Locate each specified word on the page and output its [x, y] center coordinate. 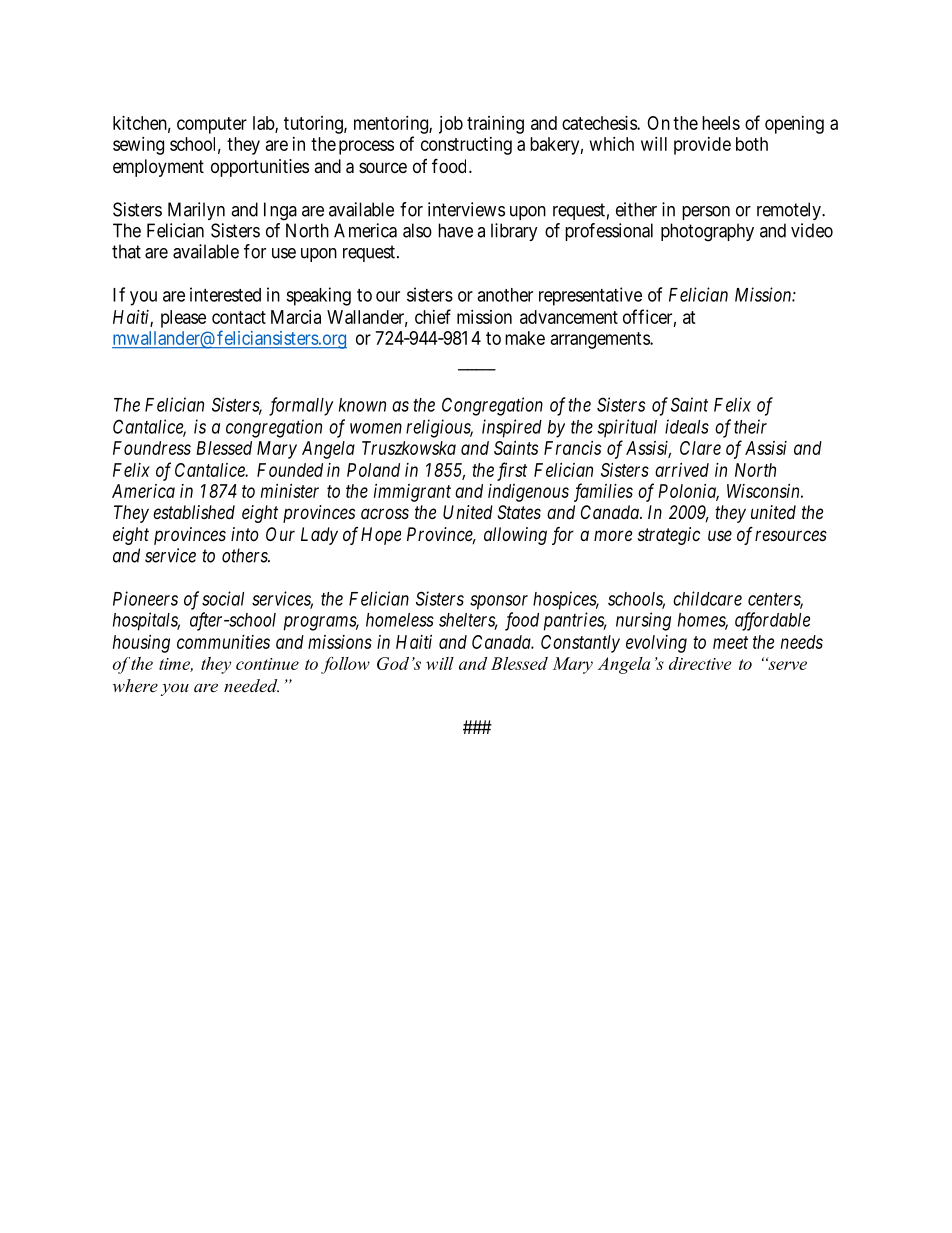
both [752, 144]
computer [212, 125]
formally [301, 406]
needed [251, 685]
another [505, 295]
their [750, 426]
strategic [669, 536]
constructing [466, 146]
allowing [515, 536]
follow [345, 665]
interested [225, 294]
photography [707, 232]
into [245, 534]
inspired [512, 428]
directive [700, 663]
